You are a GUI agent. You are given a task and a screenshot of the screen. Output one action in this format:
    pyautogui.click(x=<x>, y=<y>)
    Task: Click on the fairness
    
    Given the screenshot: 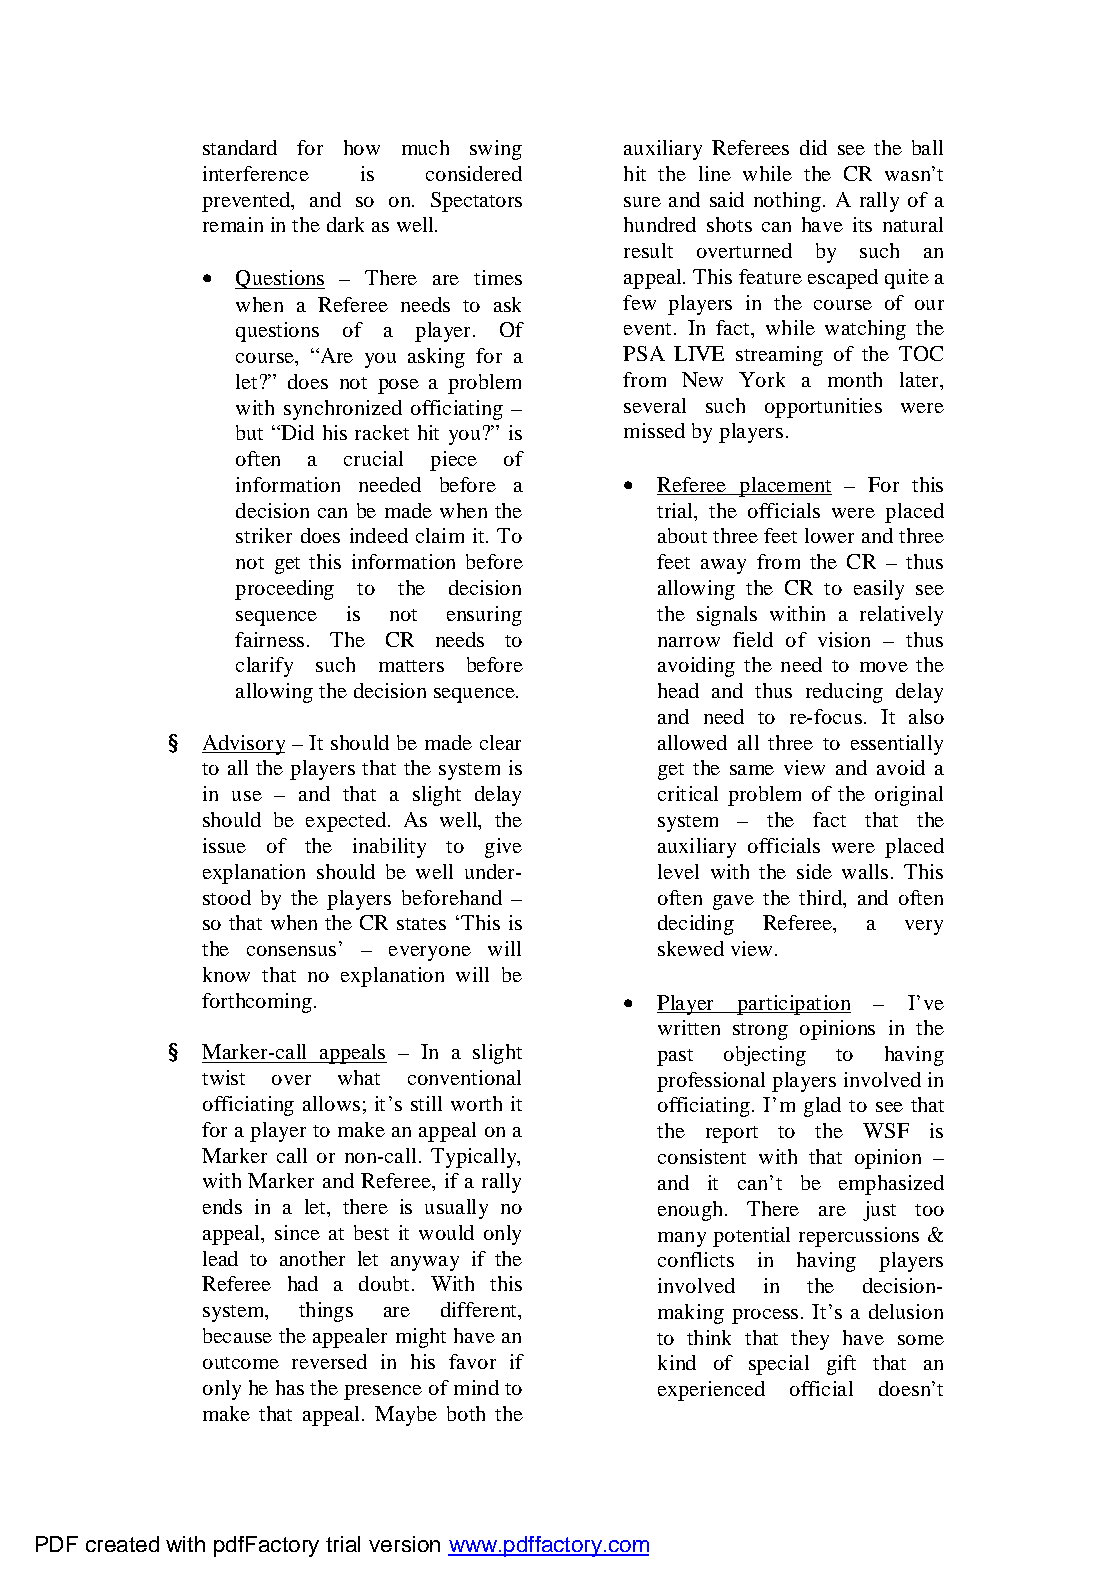 What is the action you would take?
    pyautogui.click(x=269, y=639)
